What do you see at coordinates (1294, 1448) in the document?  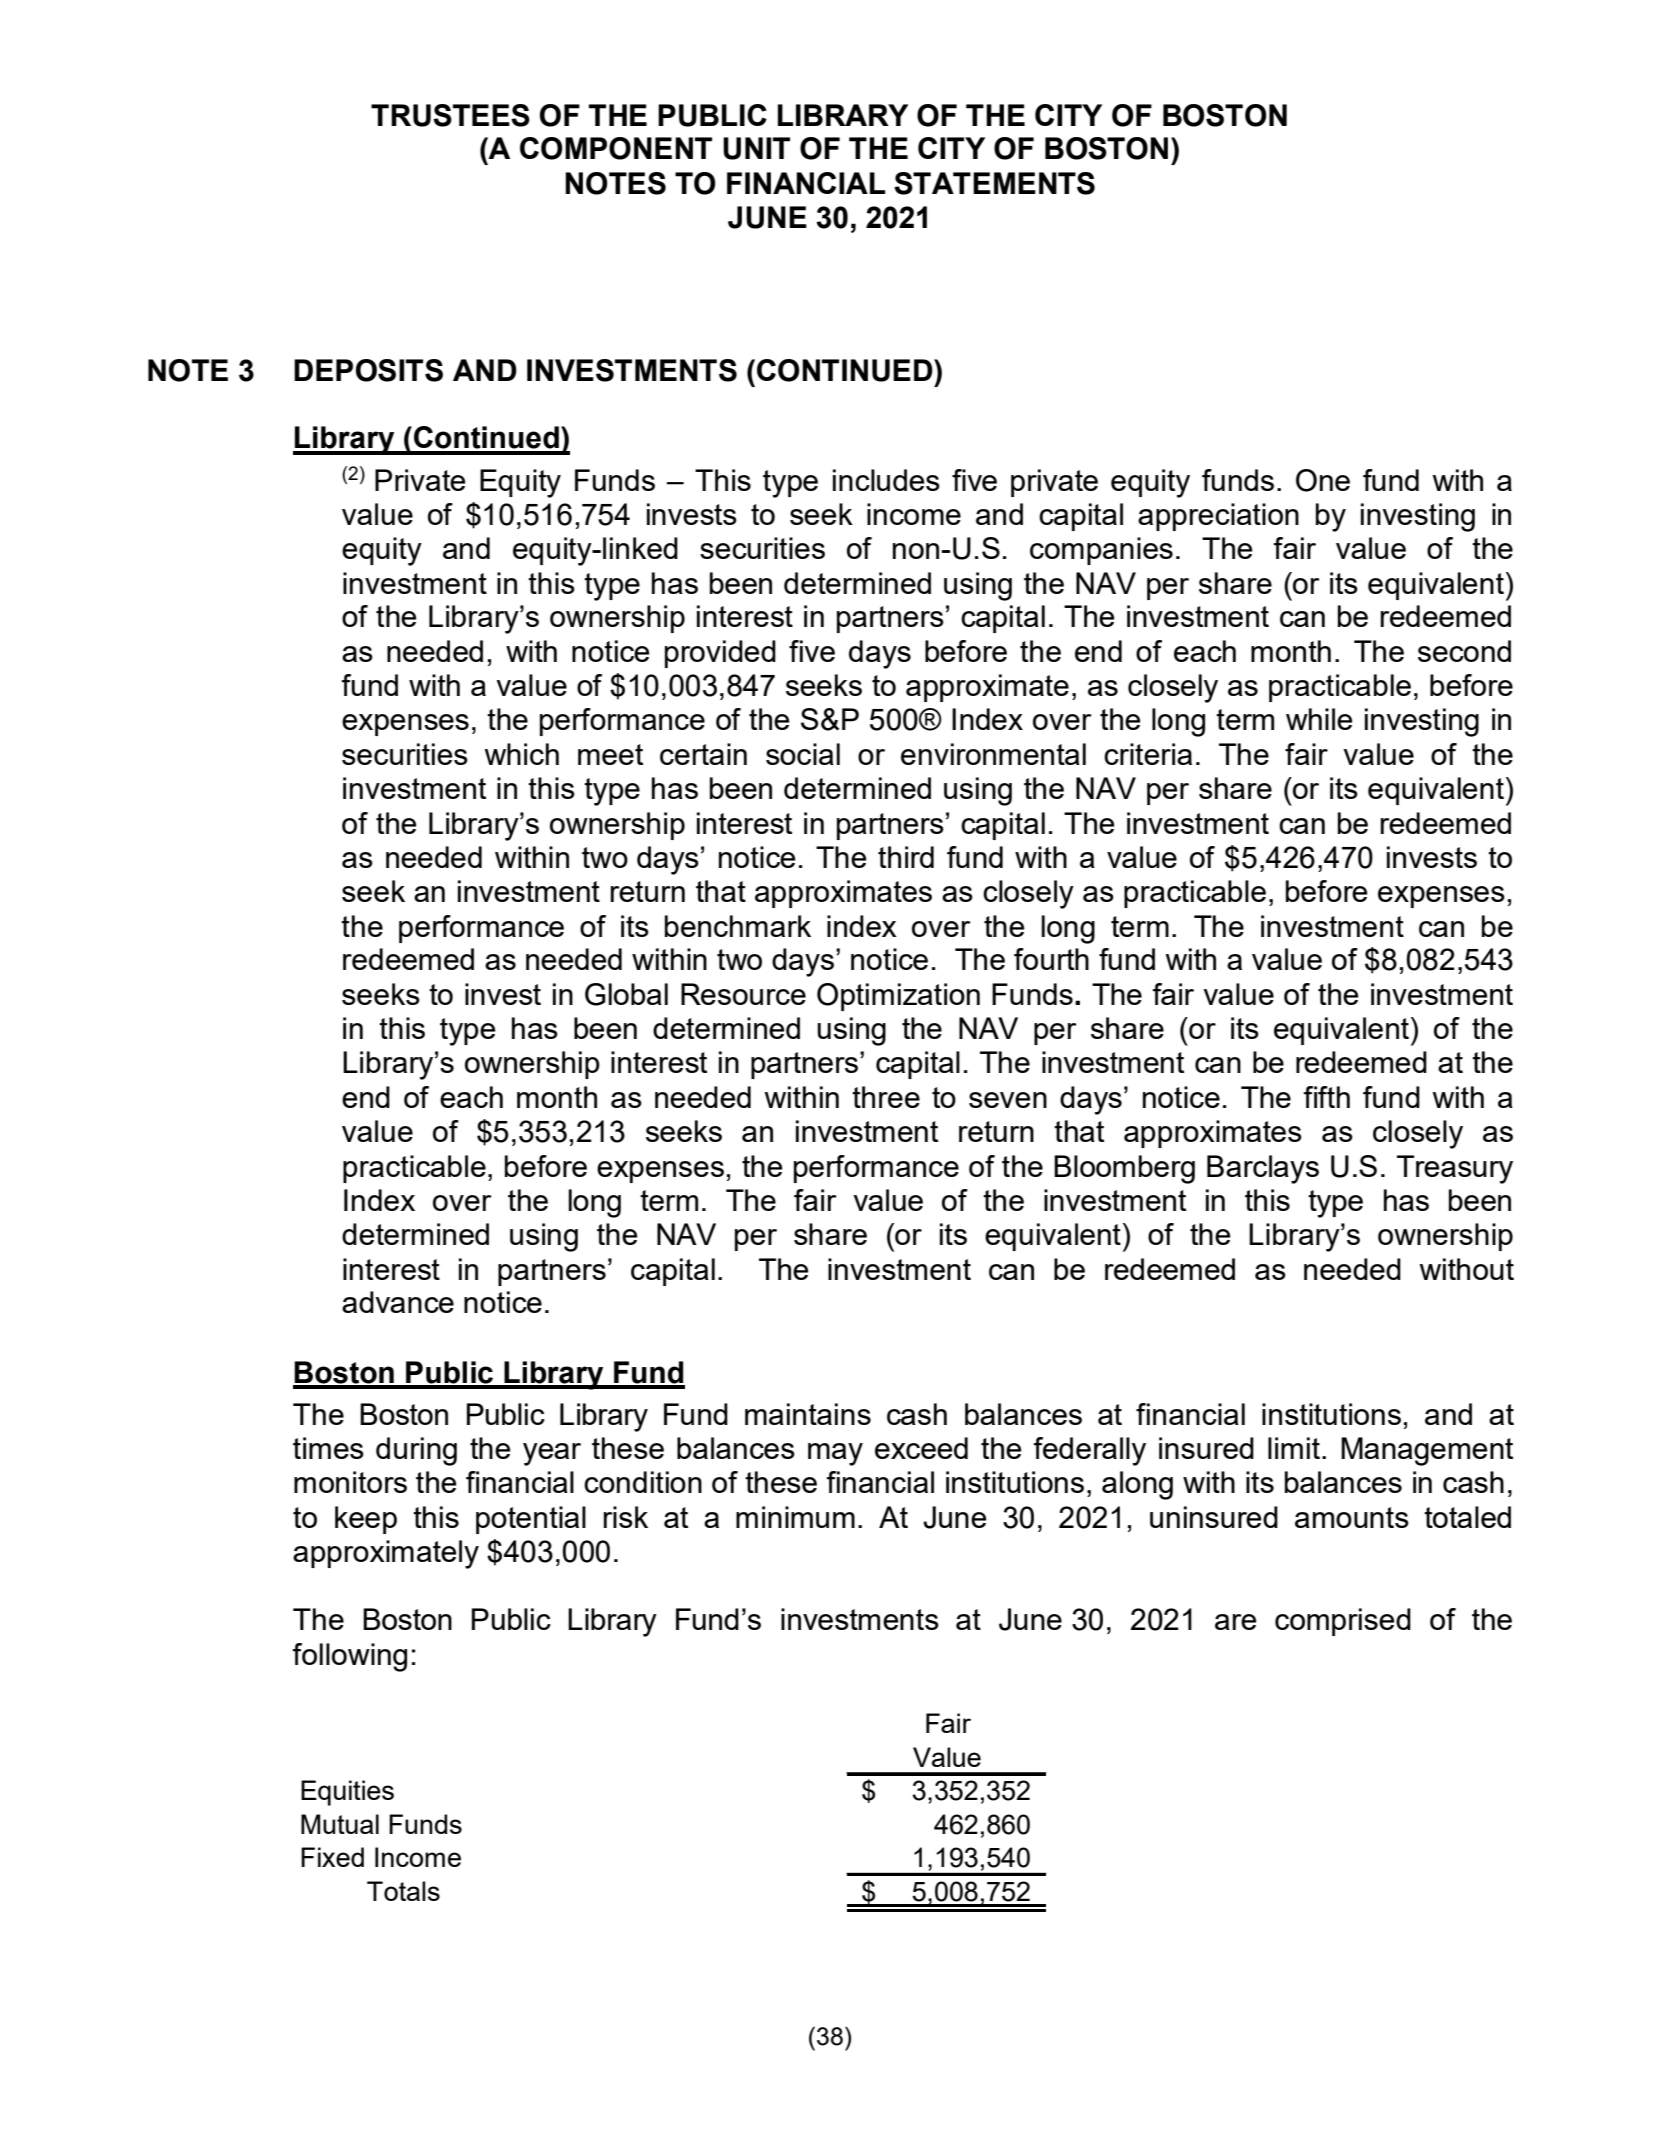 I see `limit` at bounding box center [1294, 1448].
